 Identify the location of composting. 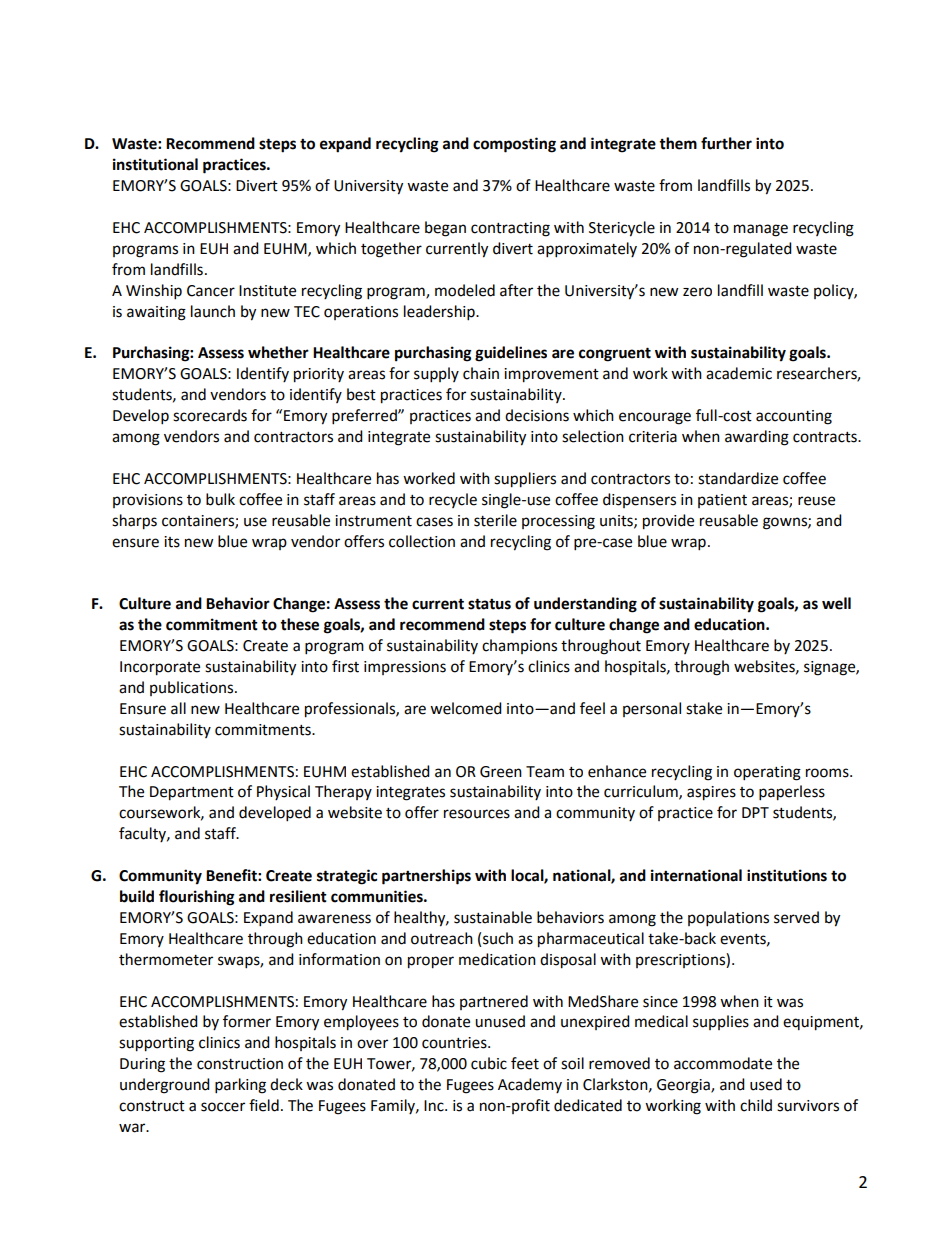
(514, 145).
